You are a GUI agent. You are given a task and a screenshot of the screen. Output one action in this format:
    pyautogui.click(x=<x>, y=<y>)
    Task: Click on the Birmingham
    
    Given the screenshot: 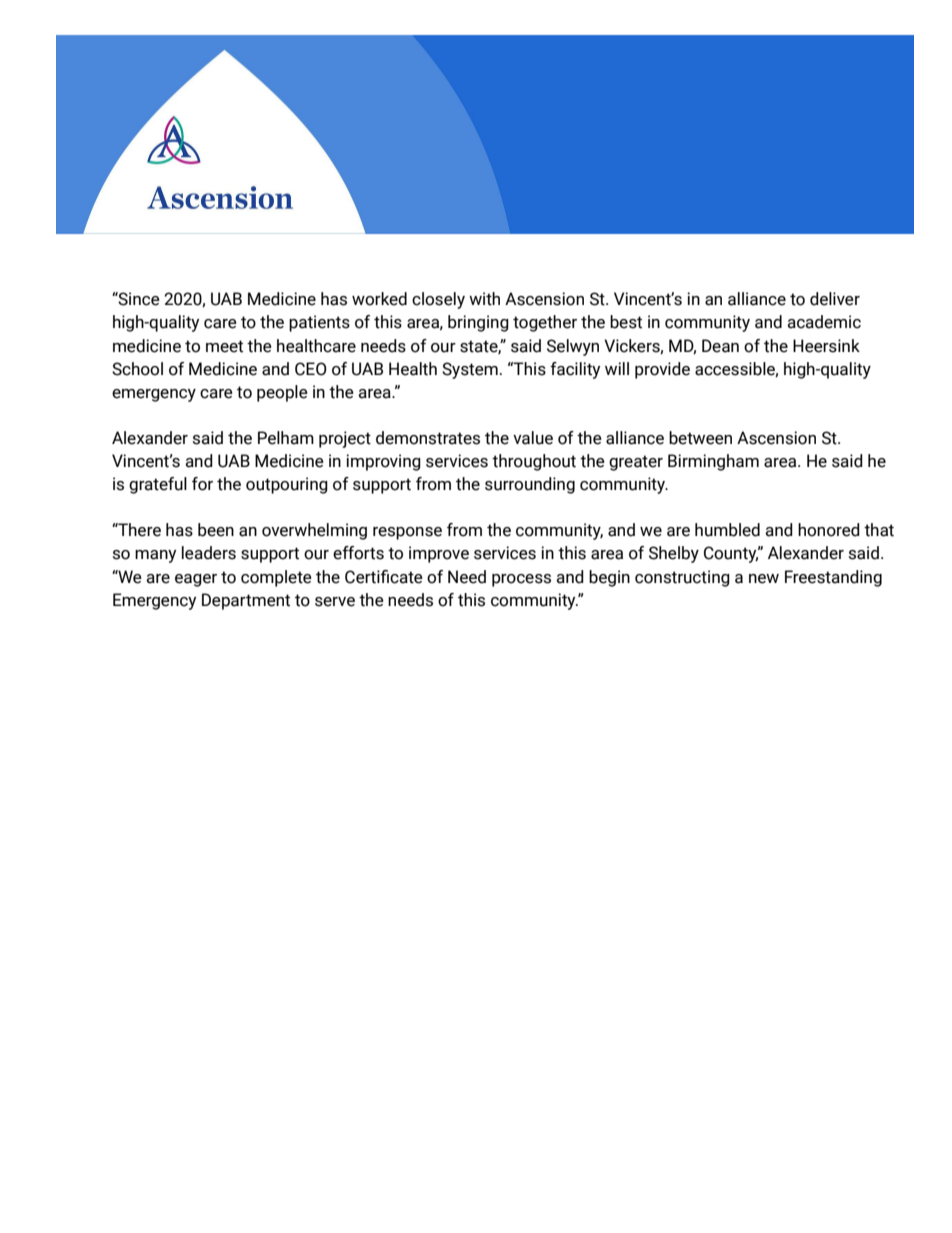 What is the action you would take?
    pyautogui.click(x=713, y=462)
